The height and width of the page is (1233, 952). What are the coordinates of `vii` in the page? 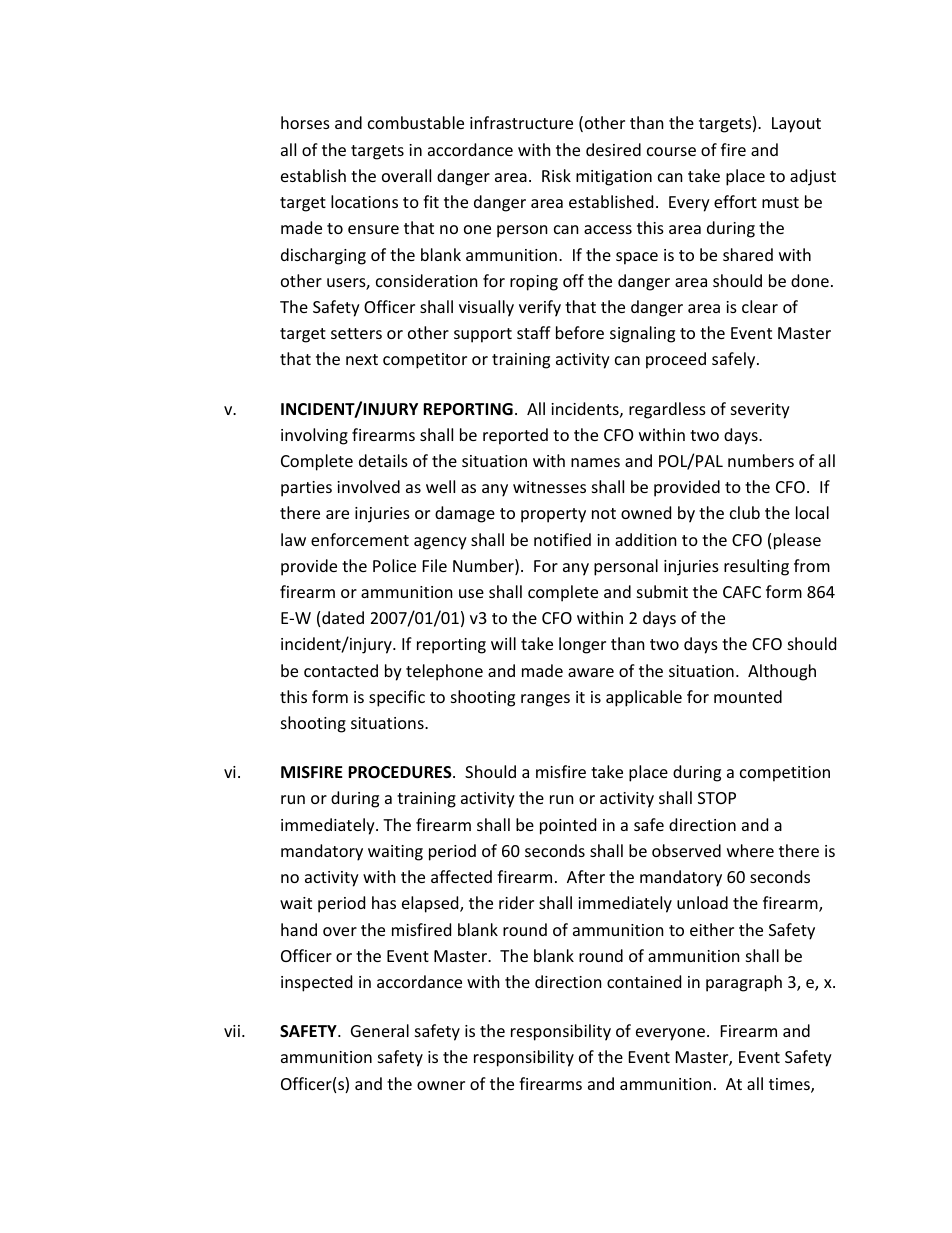 It's located at (232, 1031).
